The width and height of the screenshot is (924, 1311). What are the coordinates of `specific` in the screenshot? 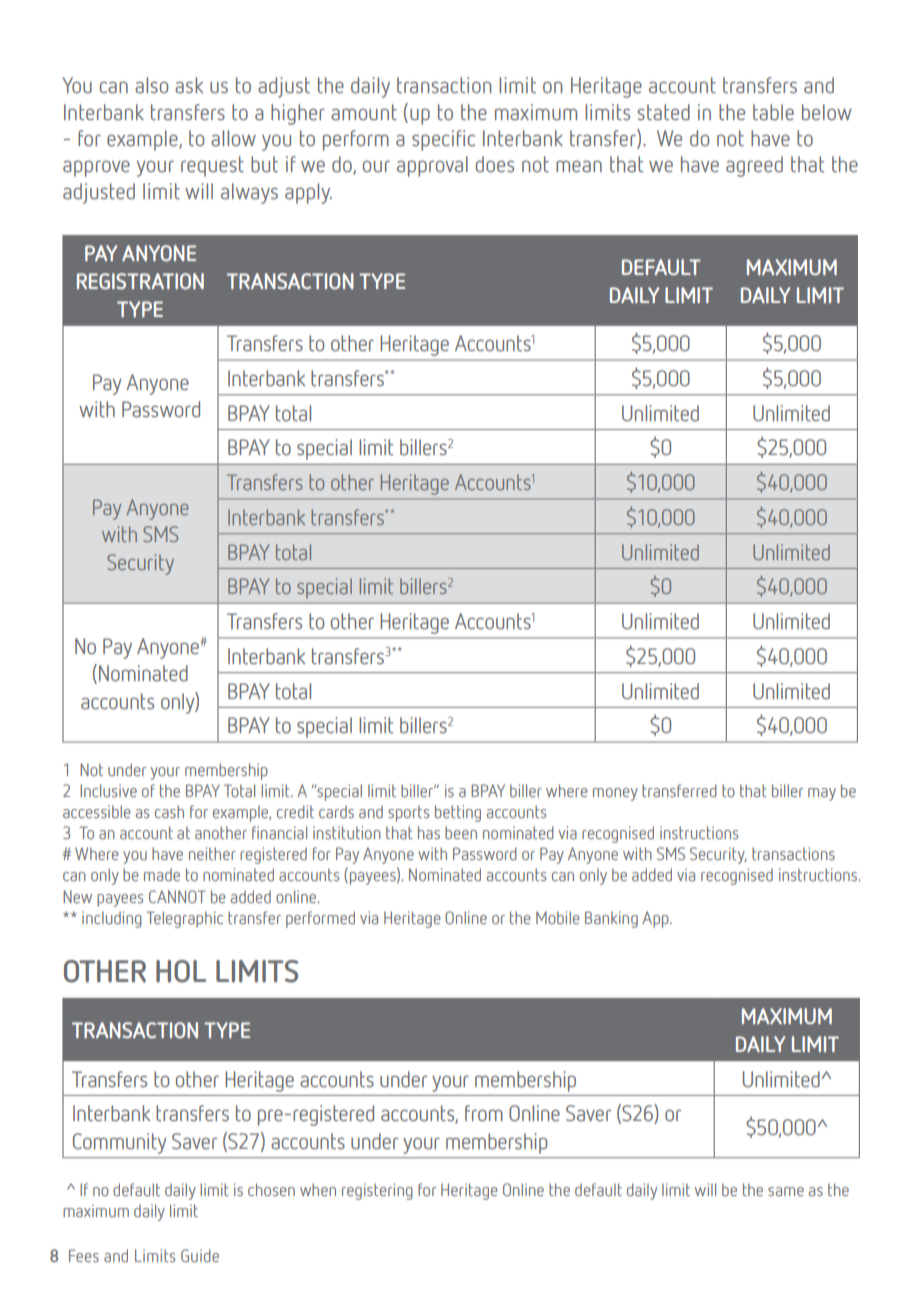 It's located at (443, 140).
